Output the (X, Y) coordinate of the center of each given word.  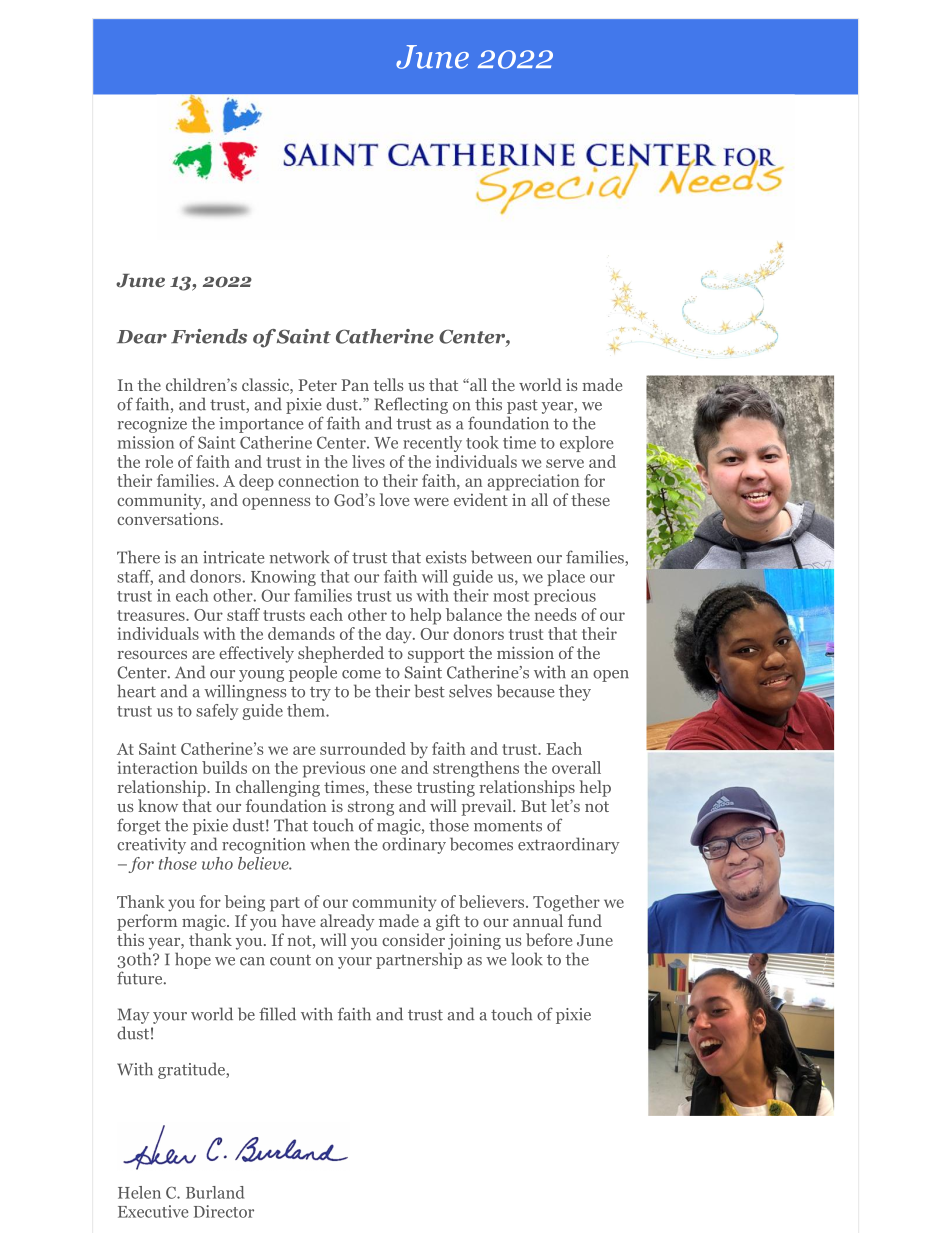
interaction (158, 767)
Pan (355, 385)
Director (224, 1211)
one (383, 769)
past (522, 406)
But (534, 806)
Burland (215, 1192)
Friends (209, 336)
